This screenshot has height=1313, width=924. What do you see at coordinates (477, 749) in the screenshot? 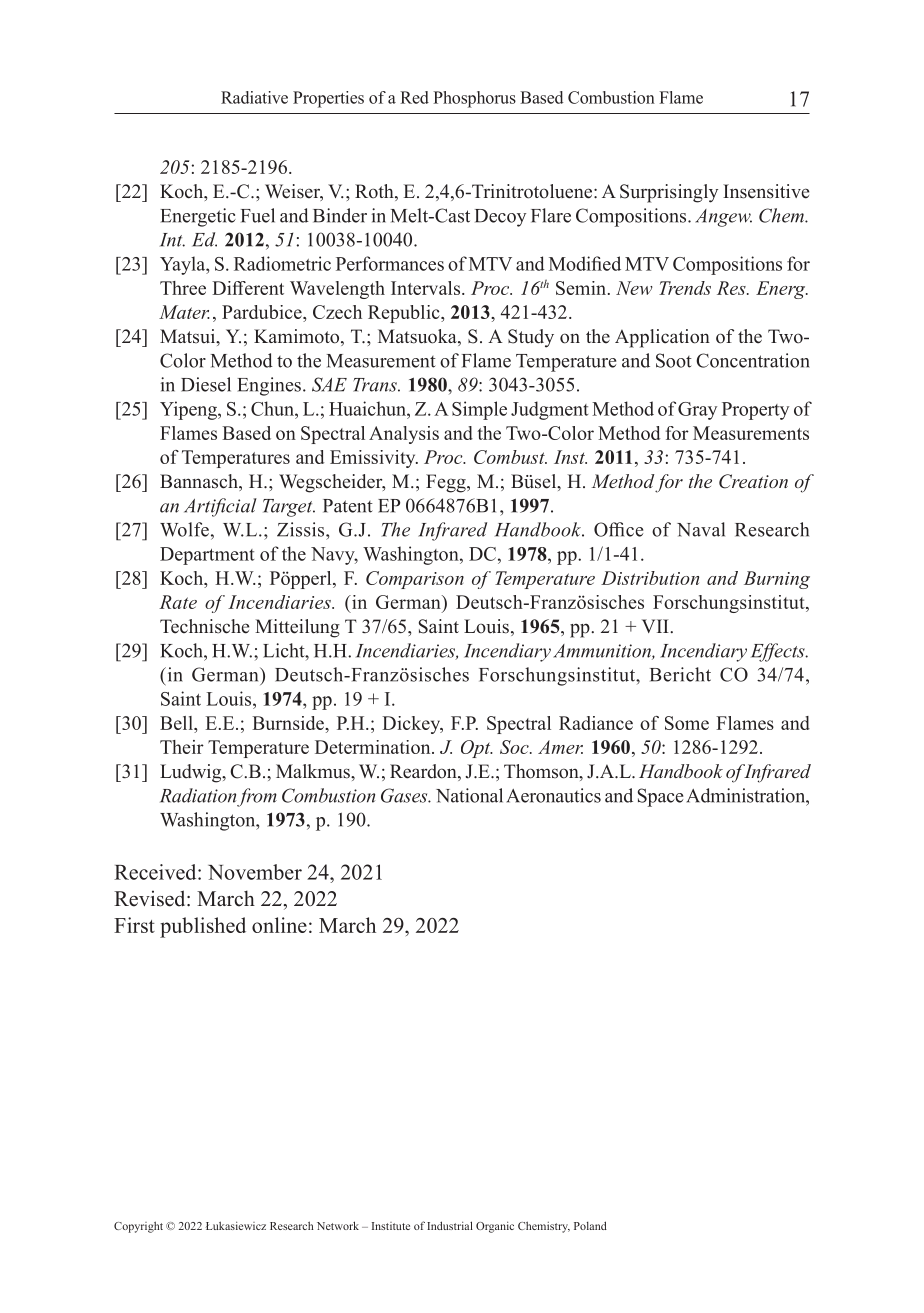
I see `Opt` at bounding box center [477, 749].
